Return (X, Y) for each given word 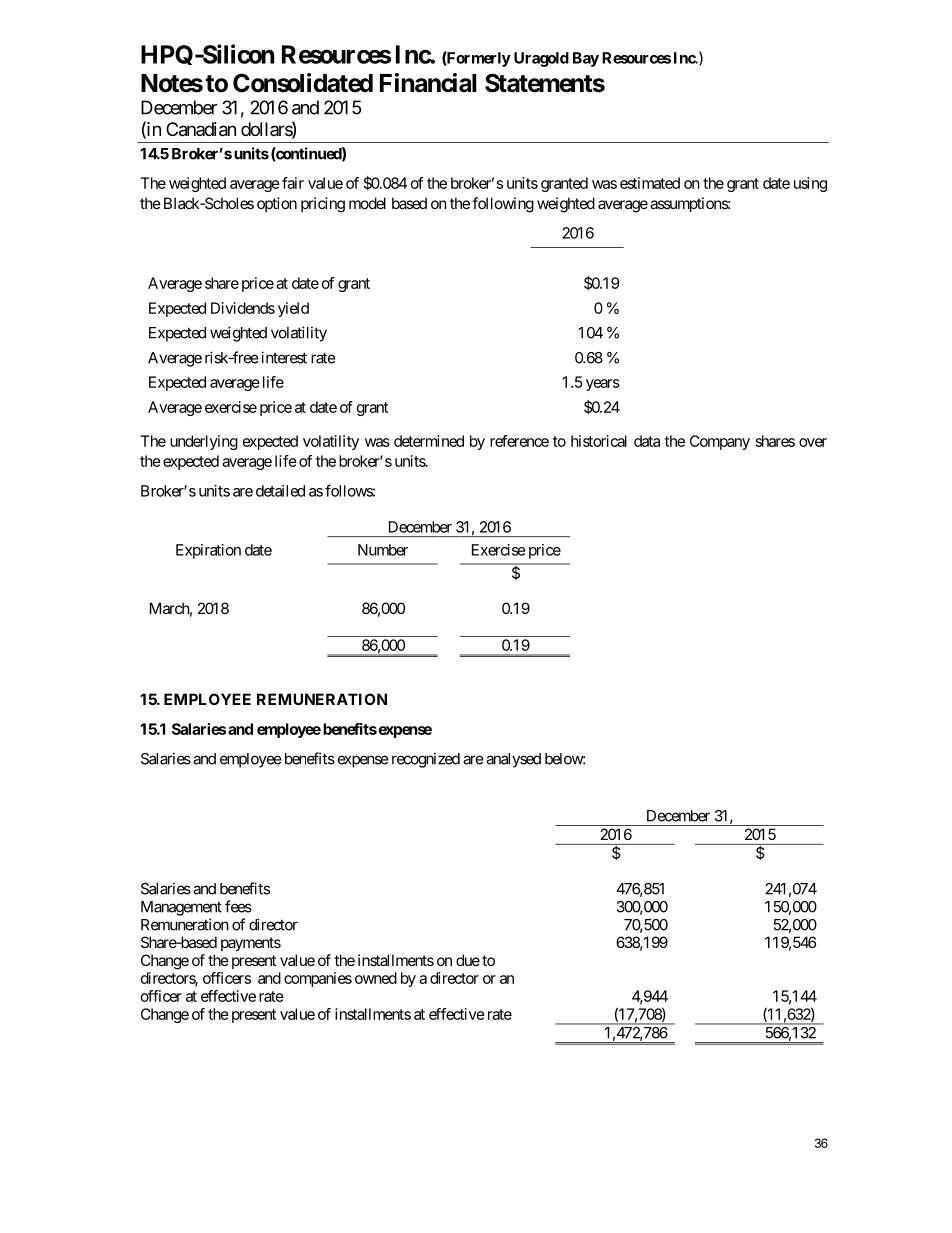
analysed (513, 760)
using (810, 184)
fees (238, 906)
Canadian (201, 129)
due (468, 960)
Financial (428, 83)
